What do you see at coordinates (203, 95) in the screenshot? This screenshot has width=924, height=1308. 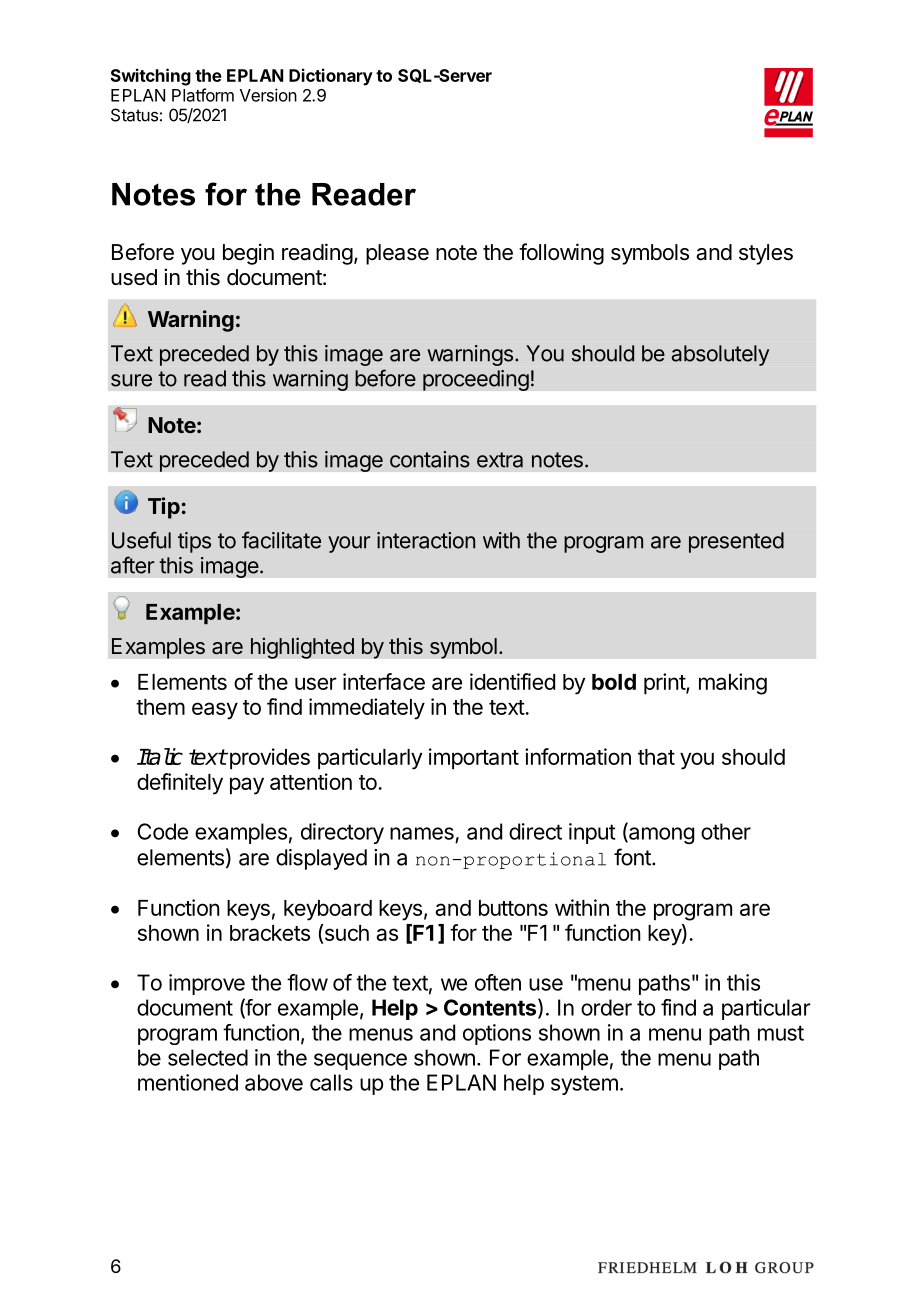 I see `Platform` at bounding box center [203, 95].
